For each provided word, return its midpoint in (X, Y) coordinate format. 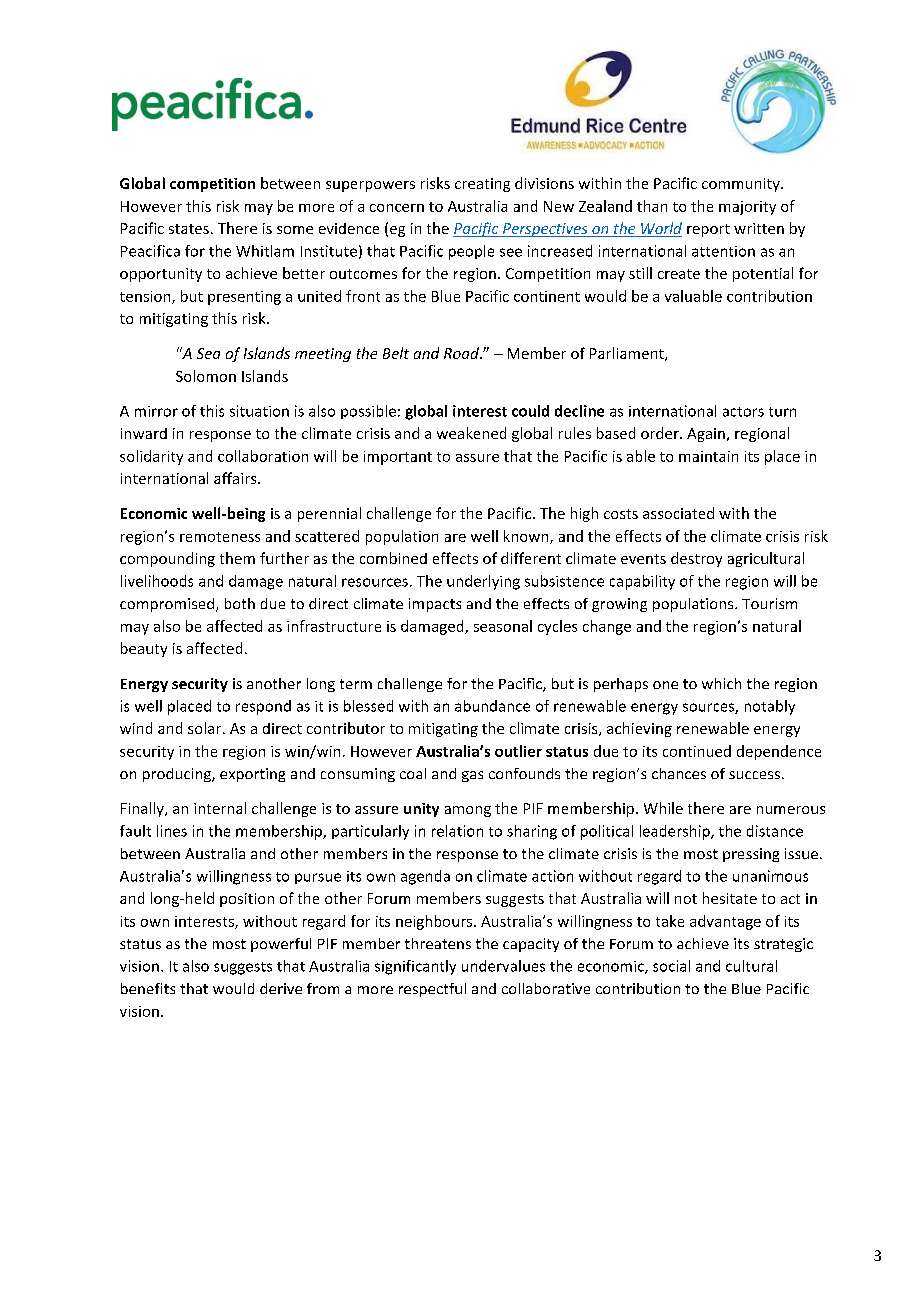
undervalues (503, 966)
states (189, 229)
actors (743, 412)
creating (482, 185)
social (671, 966)
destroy (696, 559)
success (756, 775)
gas (472, 776)
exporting (252, 775)
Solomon (206, 376)
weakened (471, 433)
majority (747, 208)
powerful (281, 945)
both (240, 603)
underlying (483, 582)
